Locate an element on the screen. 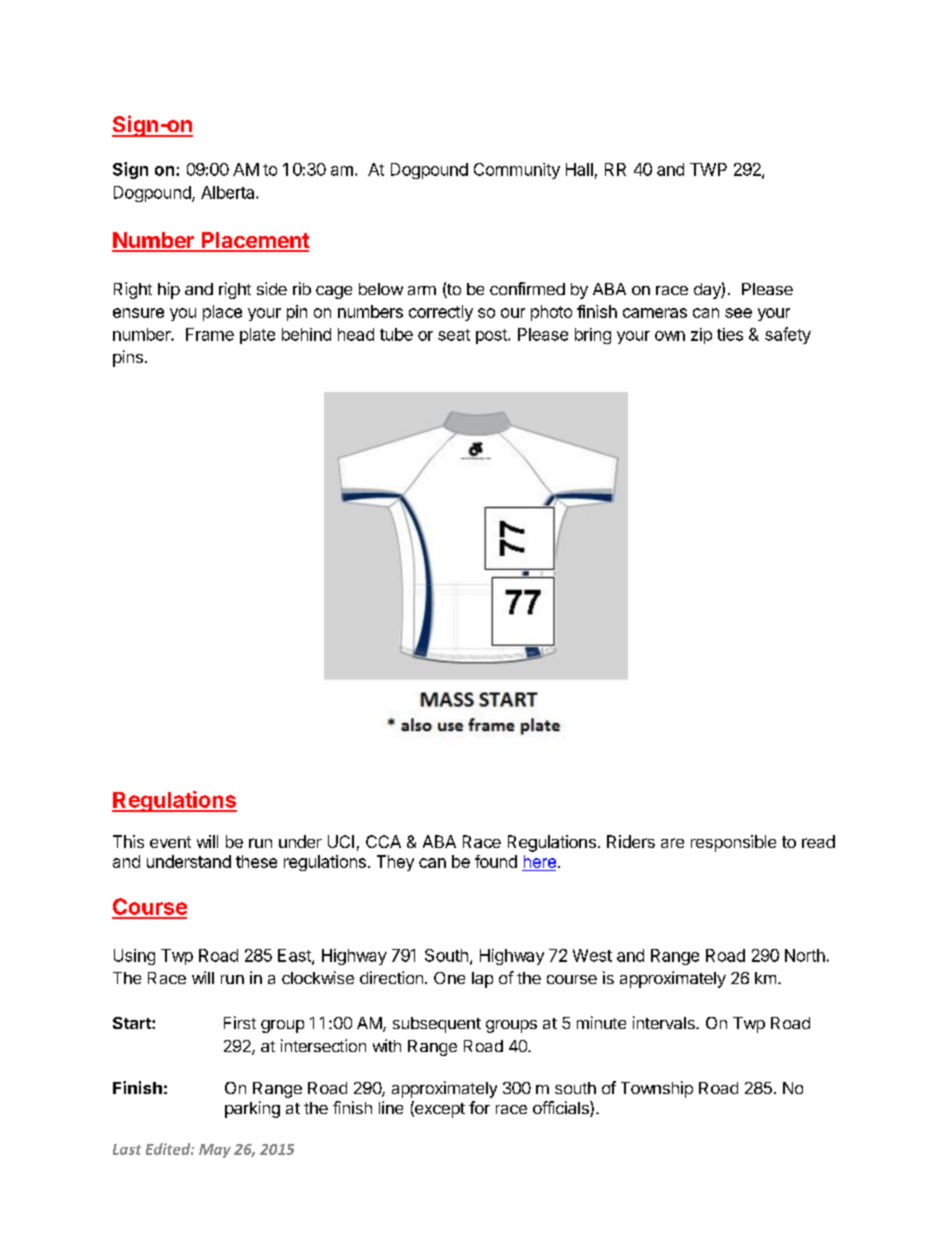 The image size is (952, 1233). responsible is located at coordinates (733, 843).
